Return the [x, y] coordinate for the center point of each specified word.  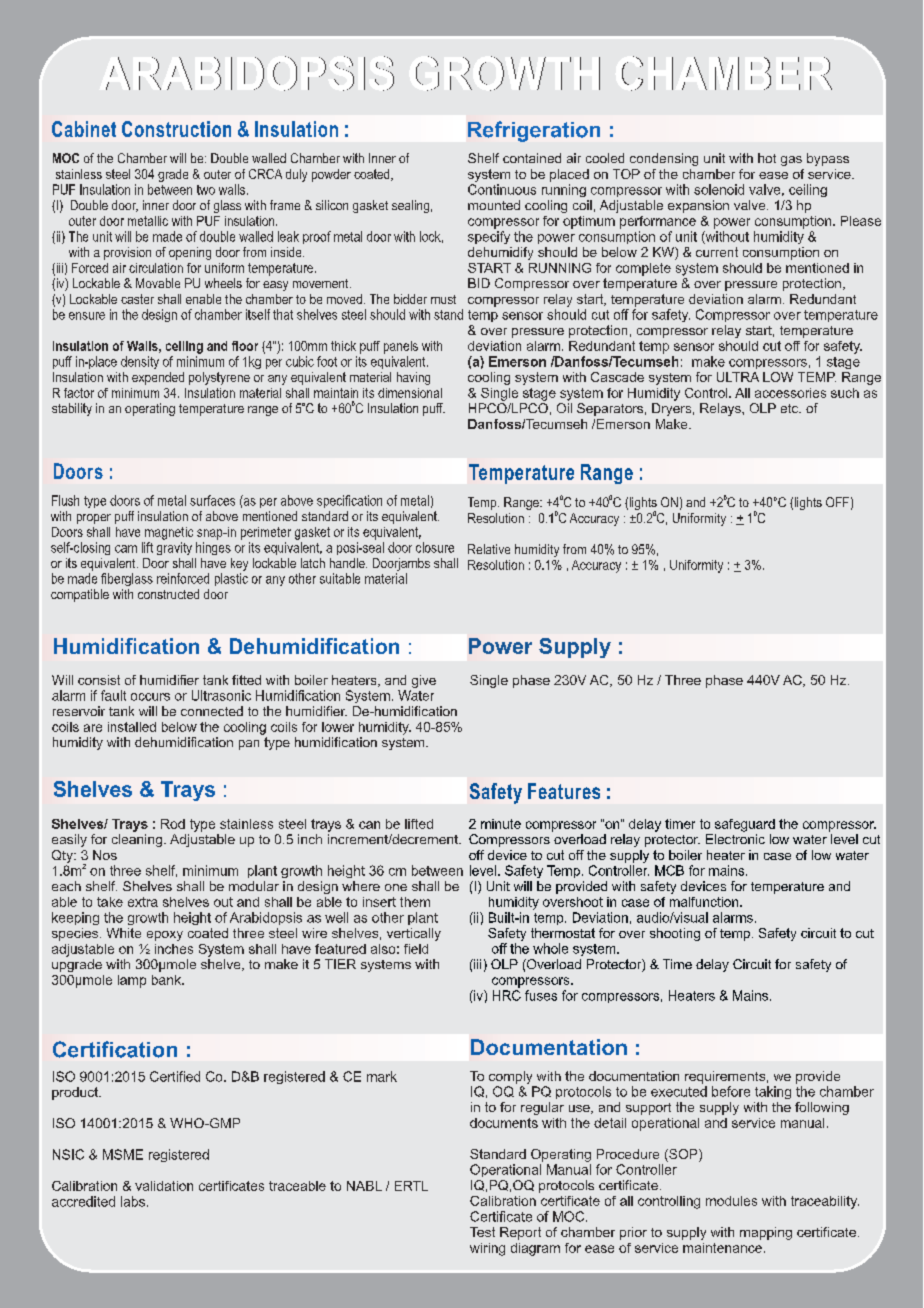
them [415, 902]
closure [435, 547]
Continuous [502, 189]
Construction [176, 129]
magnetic [169, 533]
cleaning [137, 840]
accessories [790, 393]
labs [133, 1201]
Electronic [735, 839]
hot [767, 158]
